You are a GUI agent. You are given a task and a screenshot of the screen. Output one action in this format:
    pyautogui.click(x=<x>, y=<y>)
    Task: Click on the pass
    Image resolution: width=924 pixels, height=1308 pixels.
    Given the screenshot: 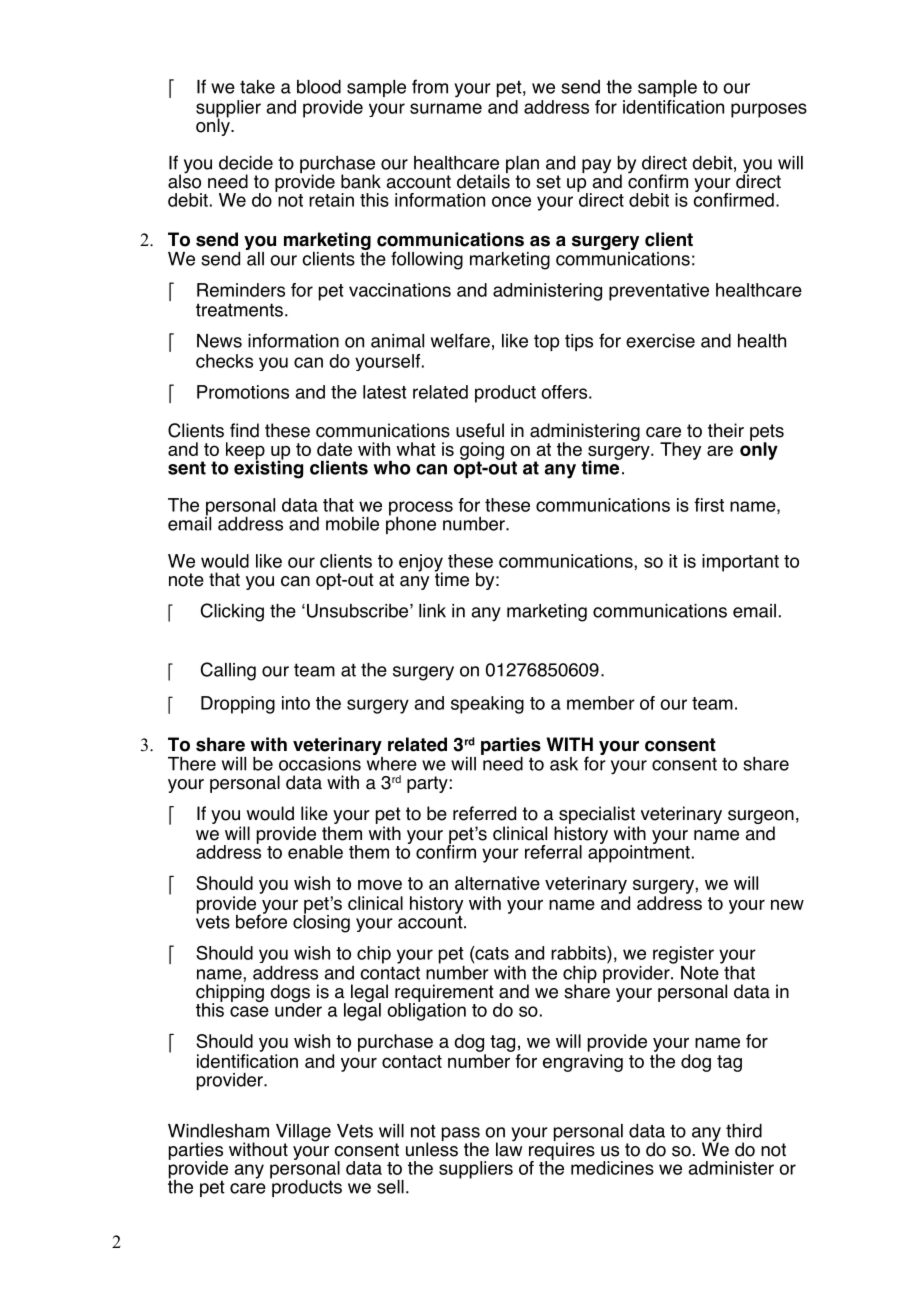 What is the action you would take?
    pyautogui.click(x=461, y=1135)
